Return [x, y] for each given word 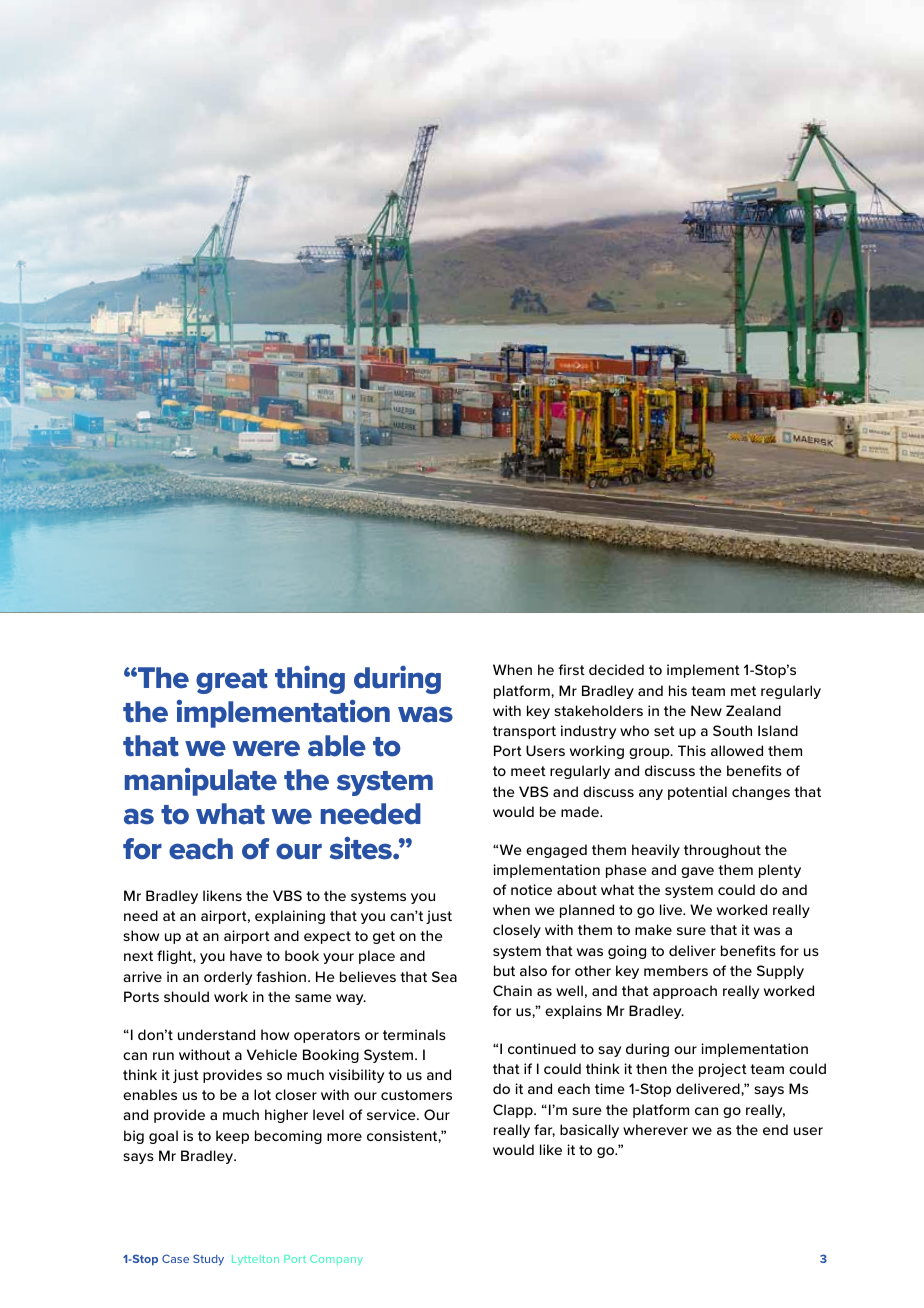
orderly [228, 978]
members [676, 970]
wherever [655, 1129]
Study [208, 1260]
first [571, 669]
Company [336, 1260]
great [232, 681]
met [743, 691]
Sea [444, 976]
